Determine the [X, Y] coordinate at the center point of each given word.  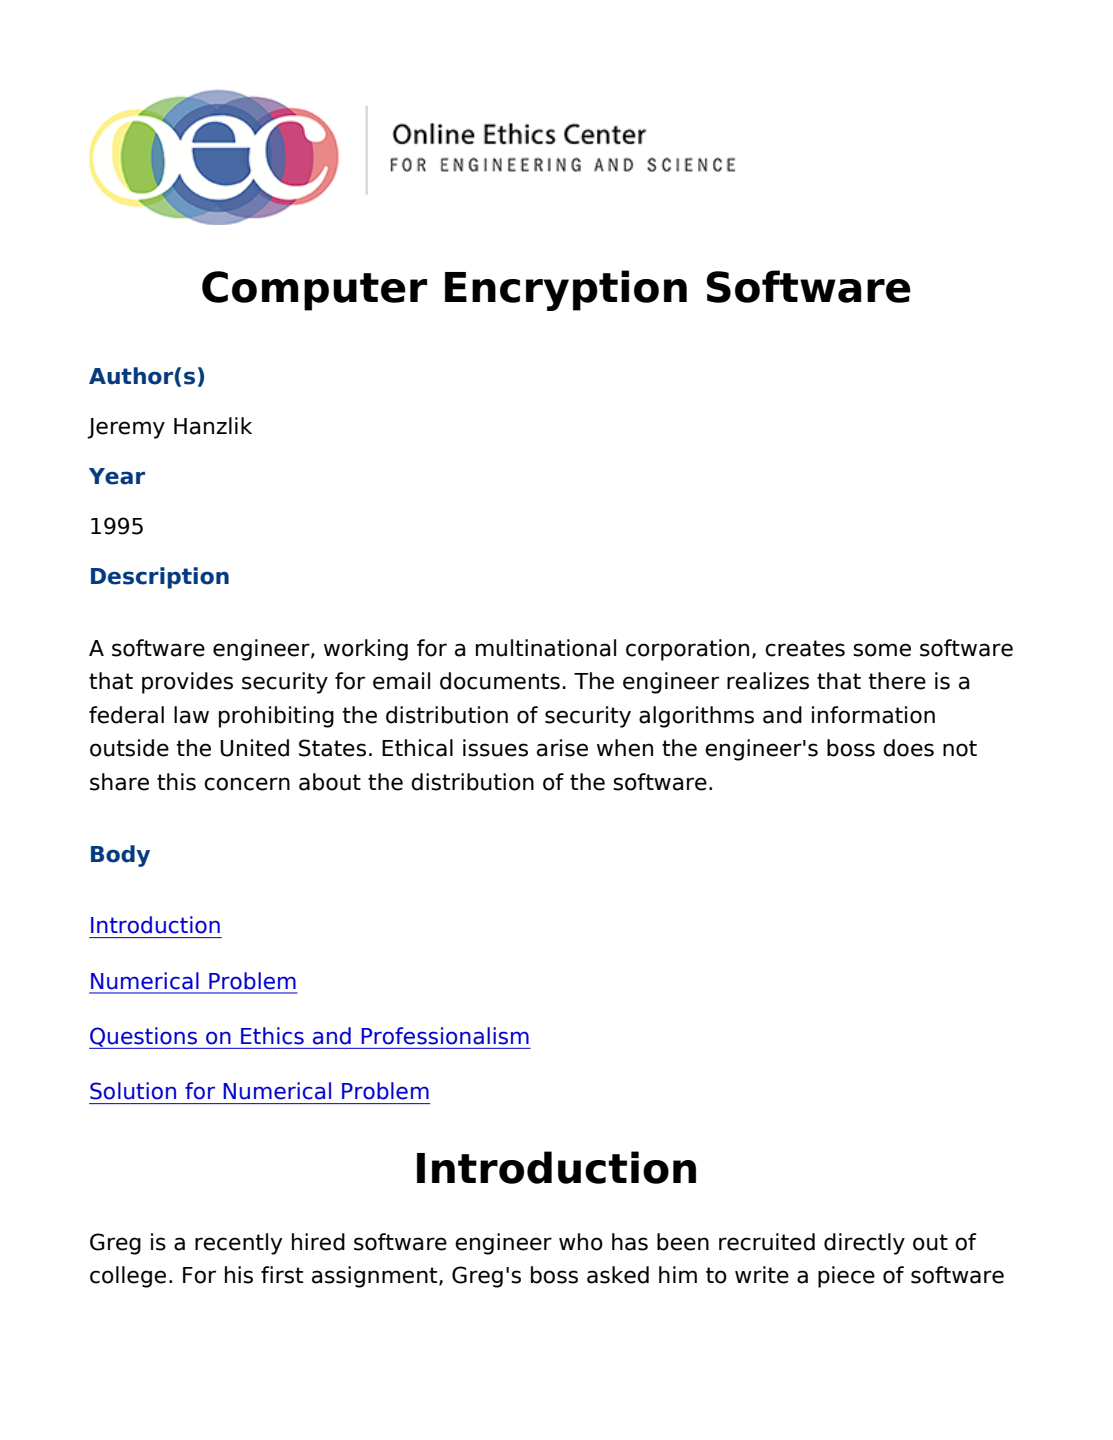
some [882, 650]
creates [805, 648]
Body [120, 856]
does [908, 748]
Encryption [566, 290]
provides [187, 683]
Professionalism [445, 1036]
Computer [314, 291]
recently [238, 1244]
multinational [546, 648]
